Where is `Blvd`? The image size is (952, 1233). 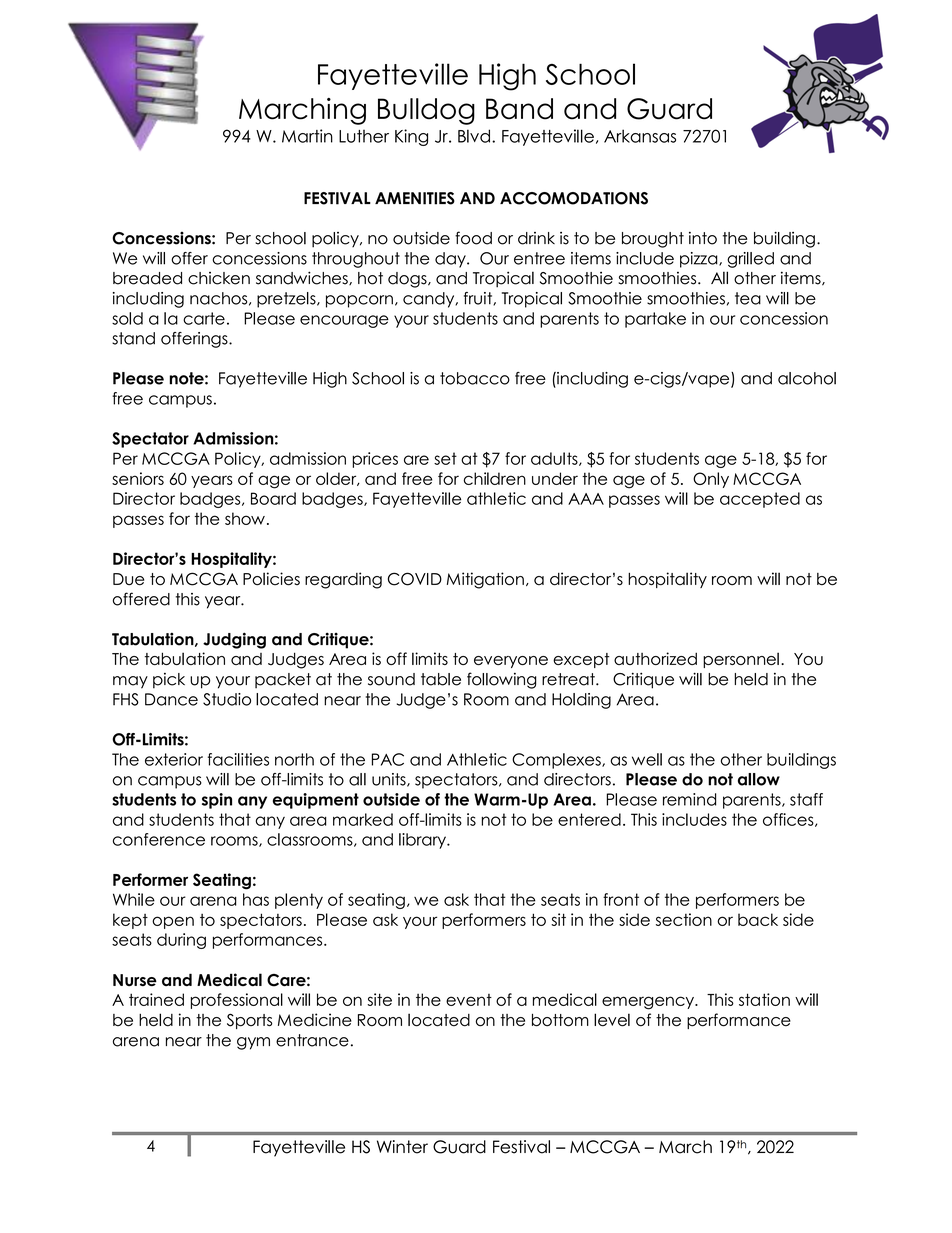 Blvd is located at coordinates (474, 136).
